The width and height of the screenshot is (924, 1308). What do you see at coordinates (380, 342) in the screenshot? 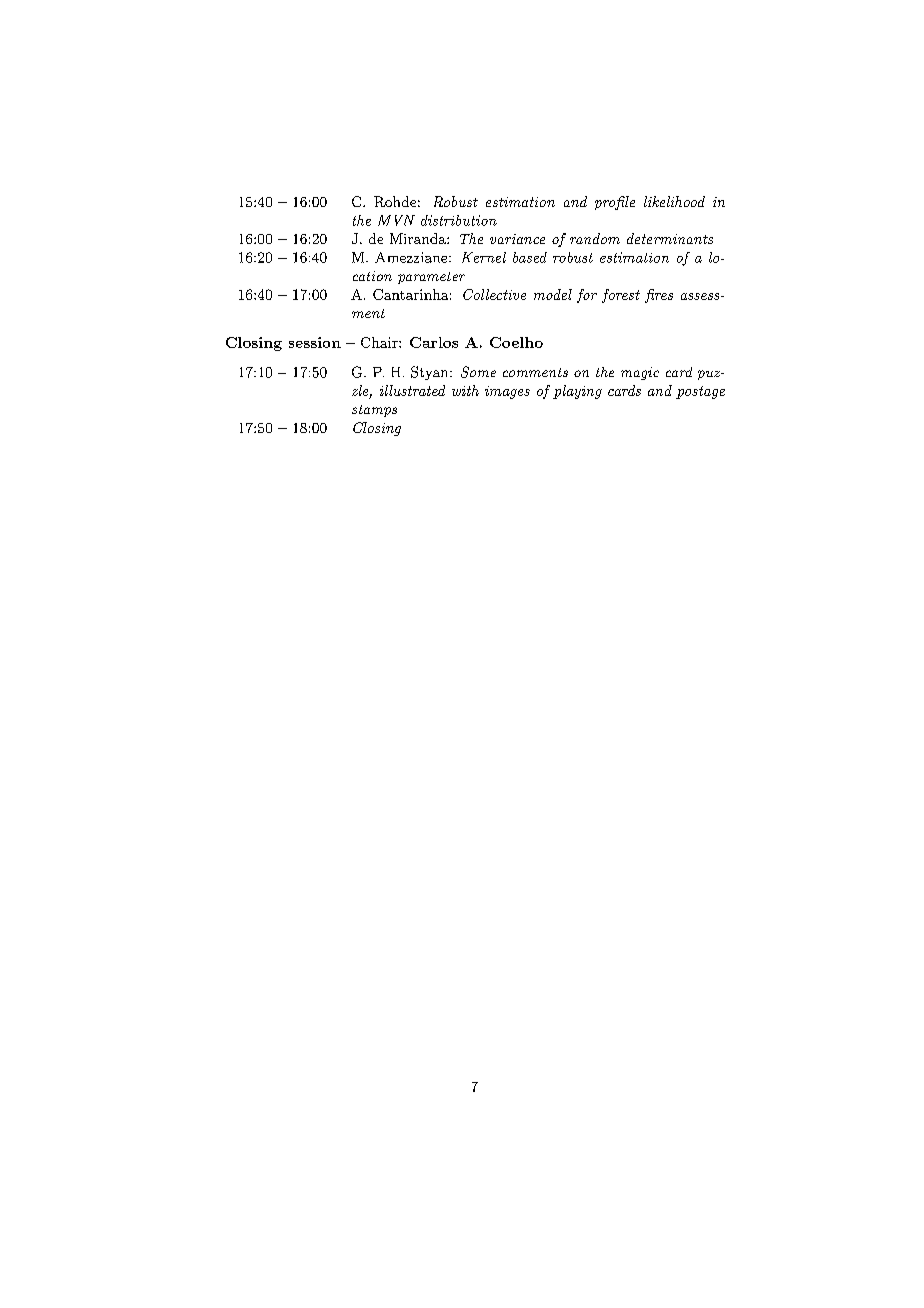
I see `Chair` at bounding box center [380, 342].
